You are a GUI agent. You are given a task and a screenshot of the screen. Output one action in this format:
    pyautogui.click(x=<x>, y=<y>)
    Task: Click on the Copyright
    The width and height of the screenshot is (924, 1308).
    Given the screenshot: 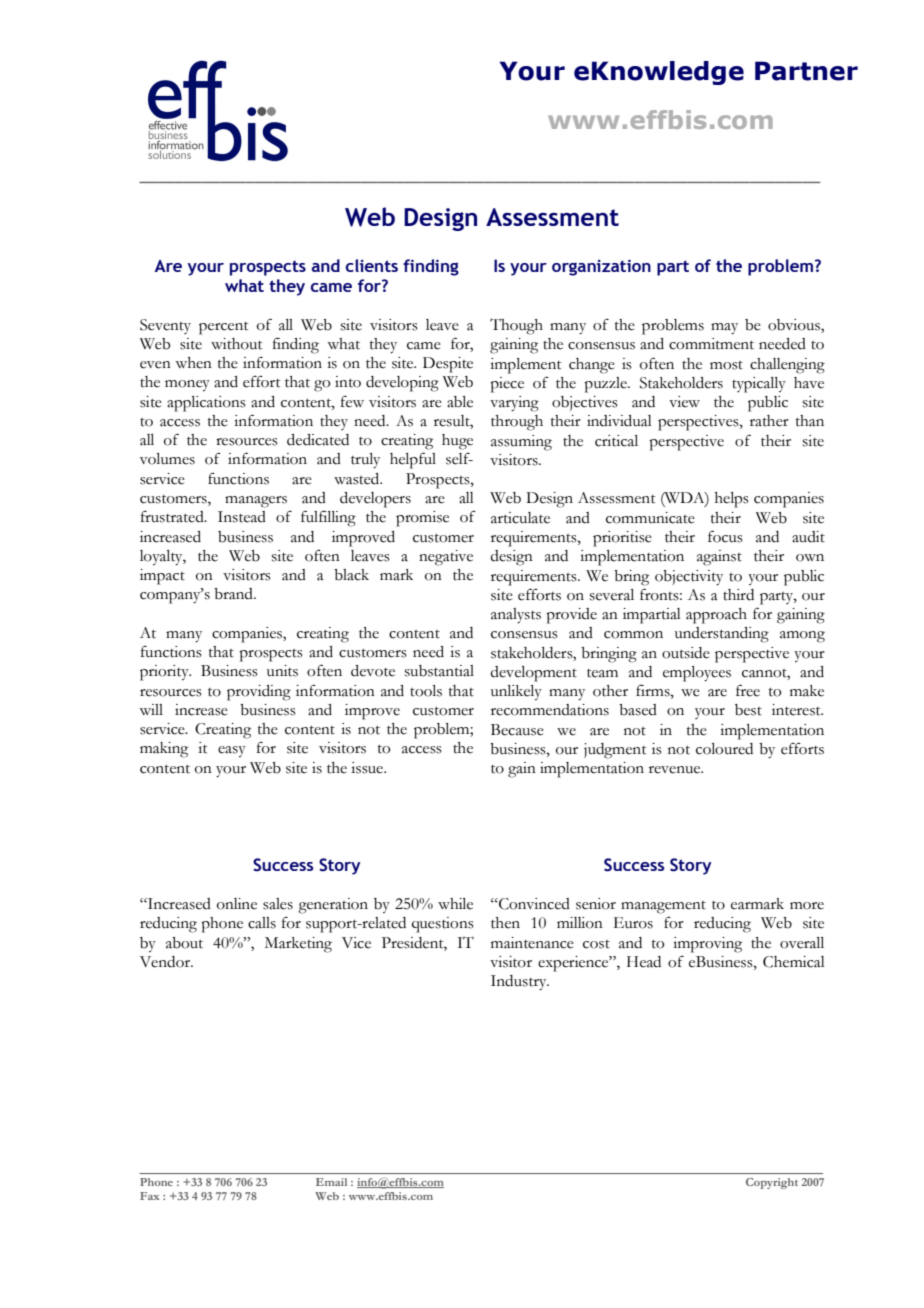 What is the action you would take?
    pyautogui.click(x=772, y=1183)
